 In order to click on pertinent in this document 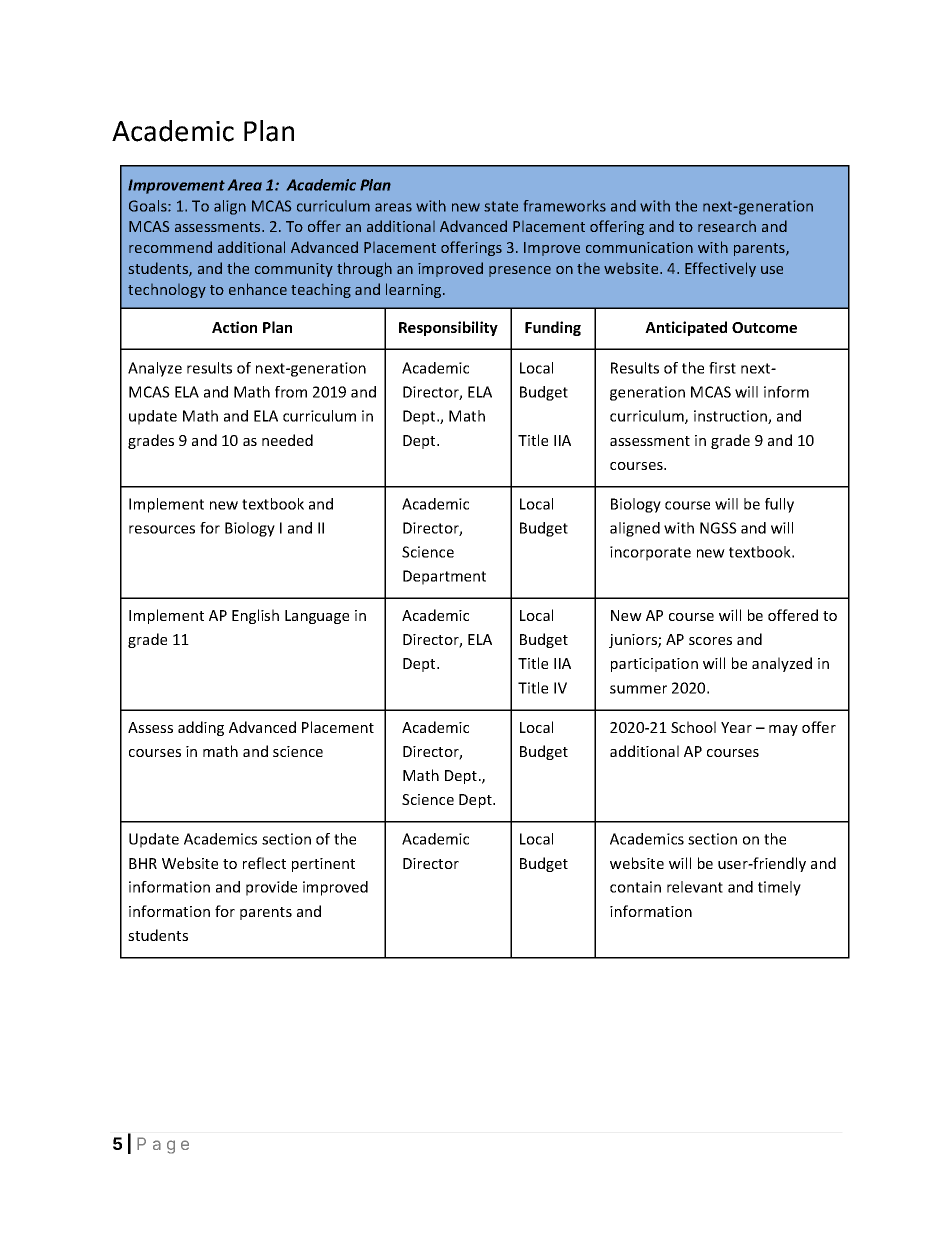, I will do `click(323, 865)`.
